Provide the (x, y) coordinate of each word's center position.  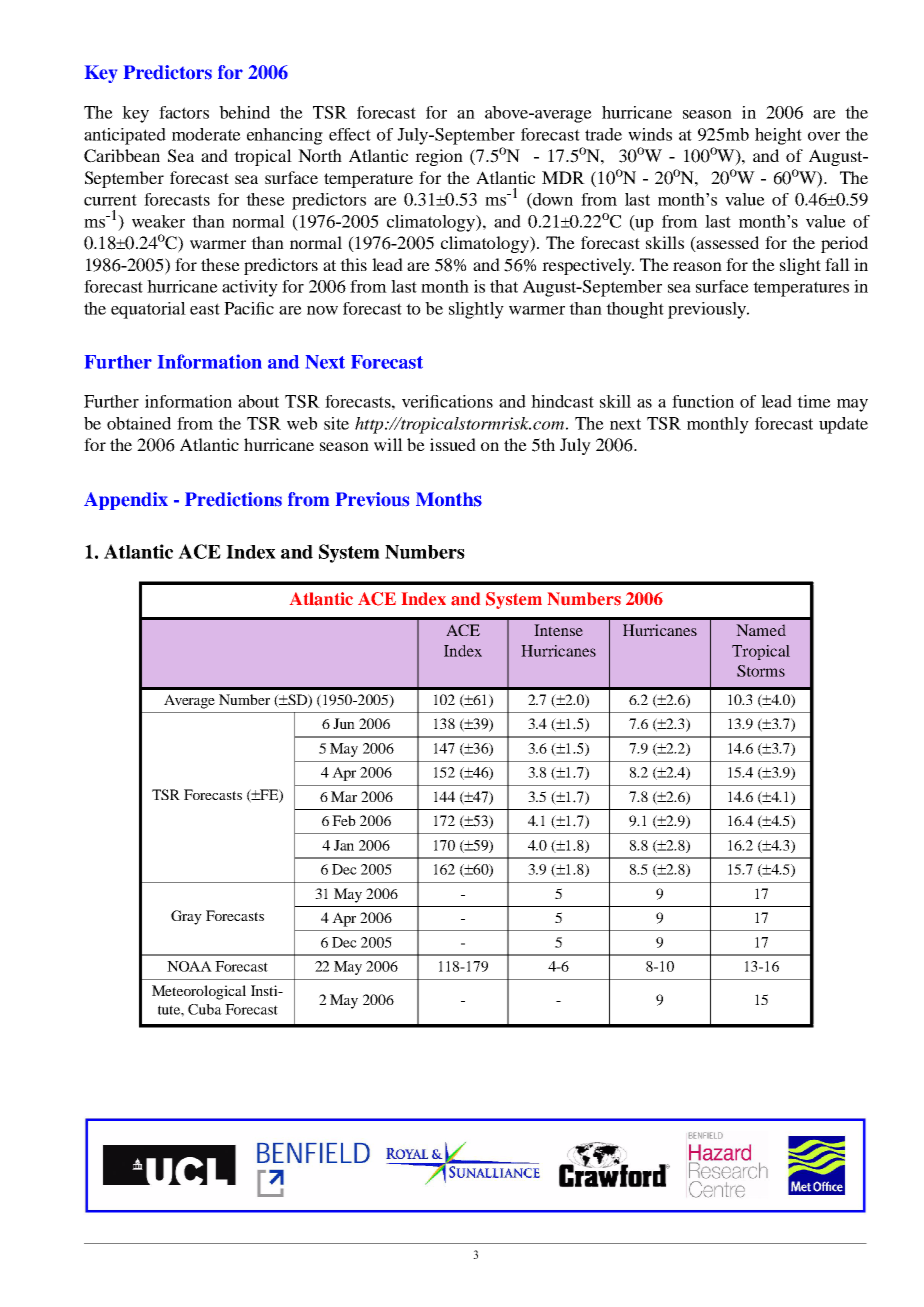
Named (761, 630)
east (205, 309)
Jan (344, 845)
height (778, 136)
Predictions (233, 499)
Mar (344, 796)
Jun (344, 723)
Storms (761, 671)
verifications (447, 401)
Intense (558, 630)
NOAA (189, 966)
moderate (206, 134)
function (703, 401)
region (439, 157)
